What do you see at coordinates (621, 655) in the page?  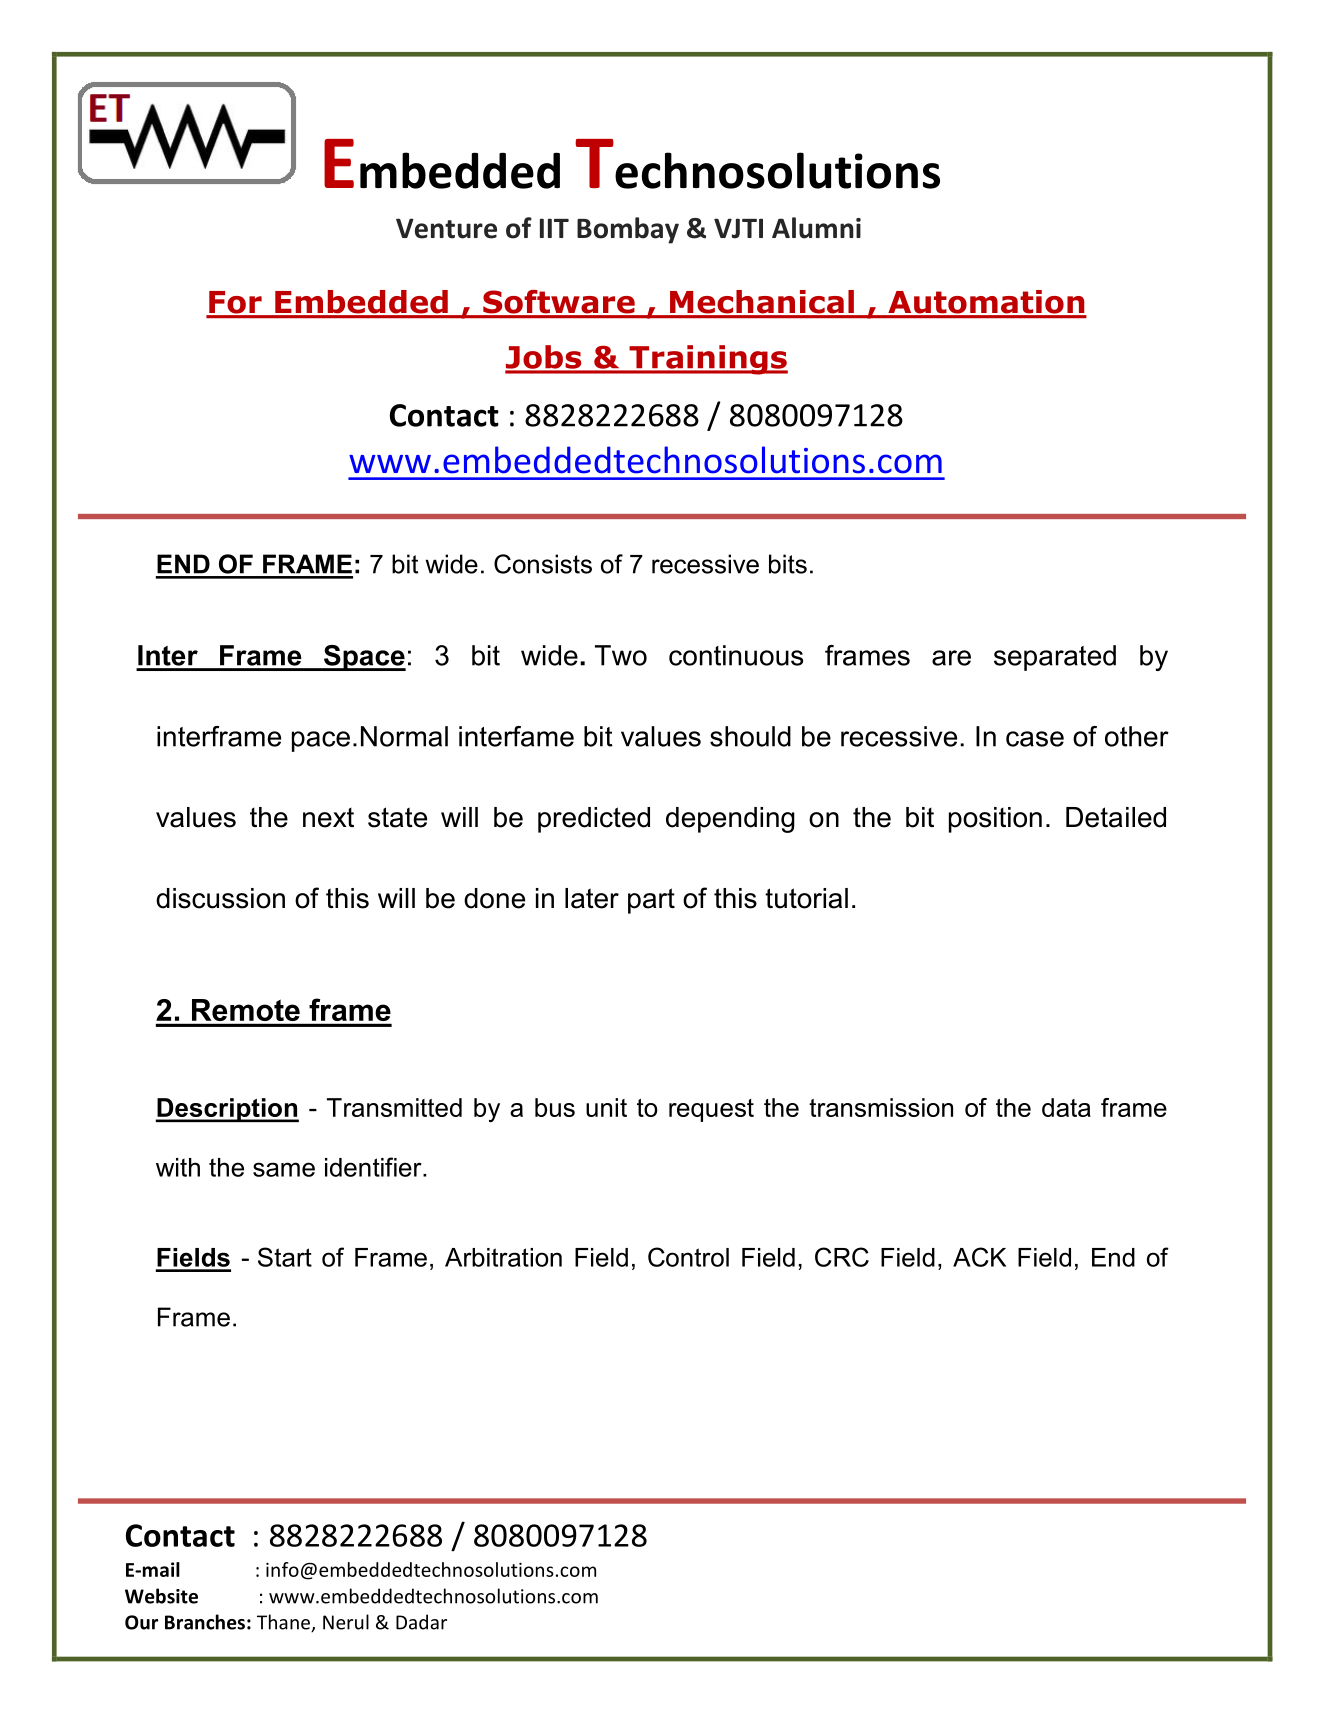 I see `Two` at bounding box center [621, 655].
